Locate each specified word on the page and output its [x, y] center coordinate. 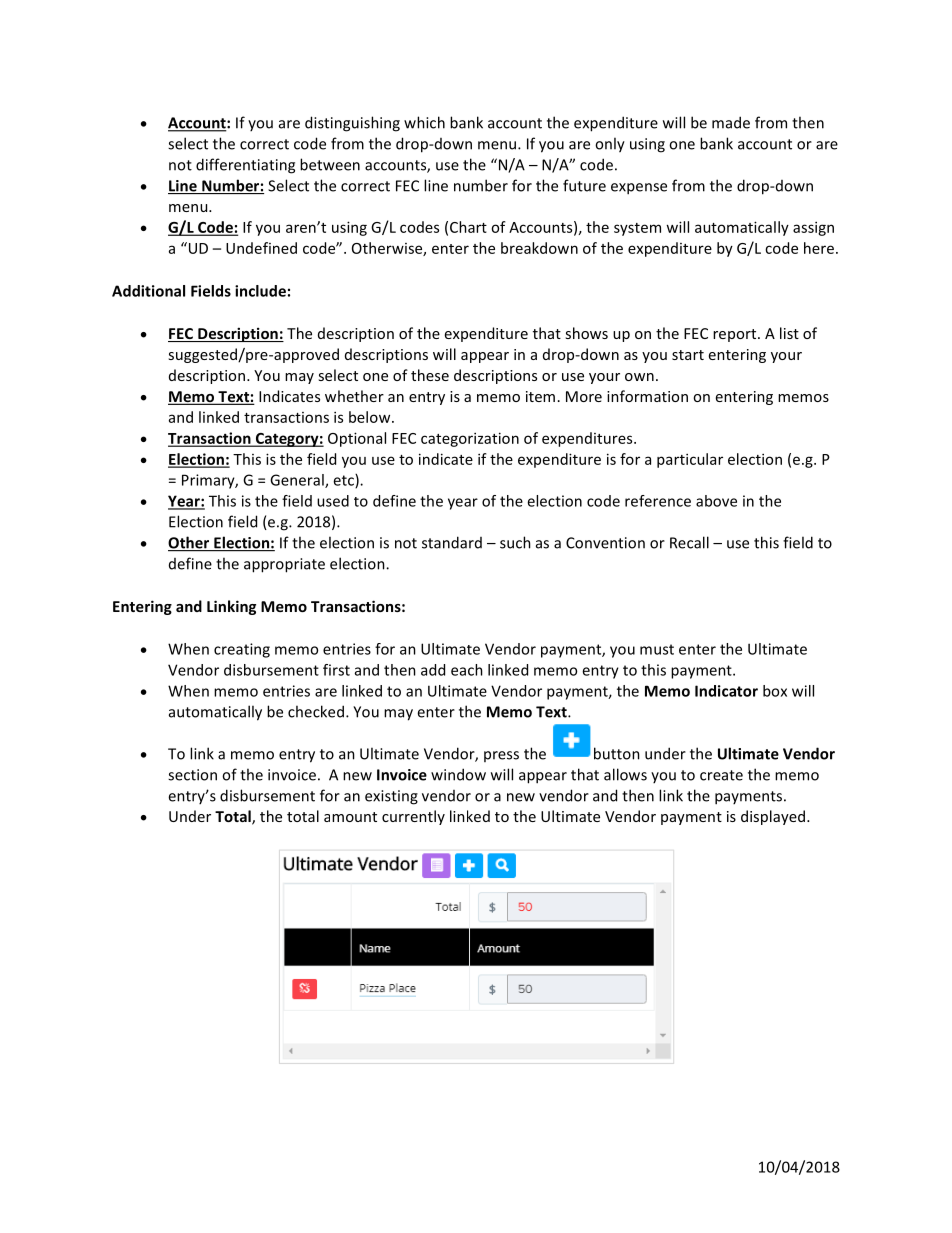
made [731, 122]
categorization [470, 439]
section [192, 775]
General [298, 481]
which [424, 122]
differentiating [245, 166]
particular [690, 460]
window [458, 774]
